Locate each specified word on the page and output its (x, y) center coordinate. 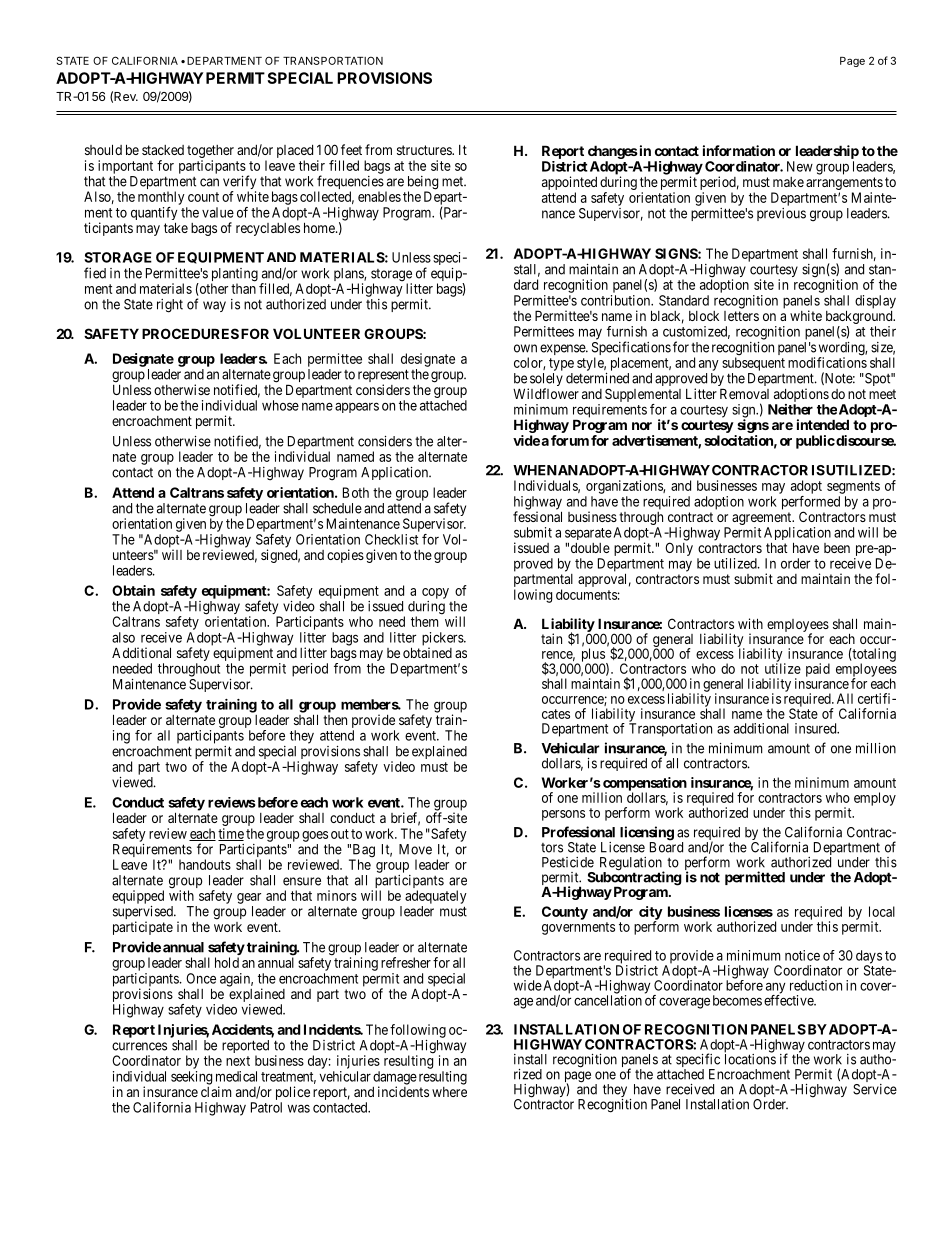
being (423, 184)
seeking (191, 1078)
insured (817, 728)
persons (563, 815)
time (231, 834)
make (788, 182)
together (210, 153)
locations (750, 1058)
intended (823, 424)
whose (280, 405)
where (449, 1092)
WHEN (535, 470)
